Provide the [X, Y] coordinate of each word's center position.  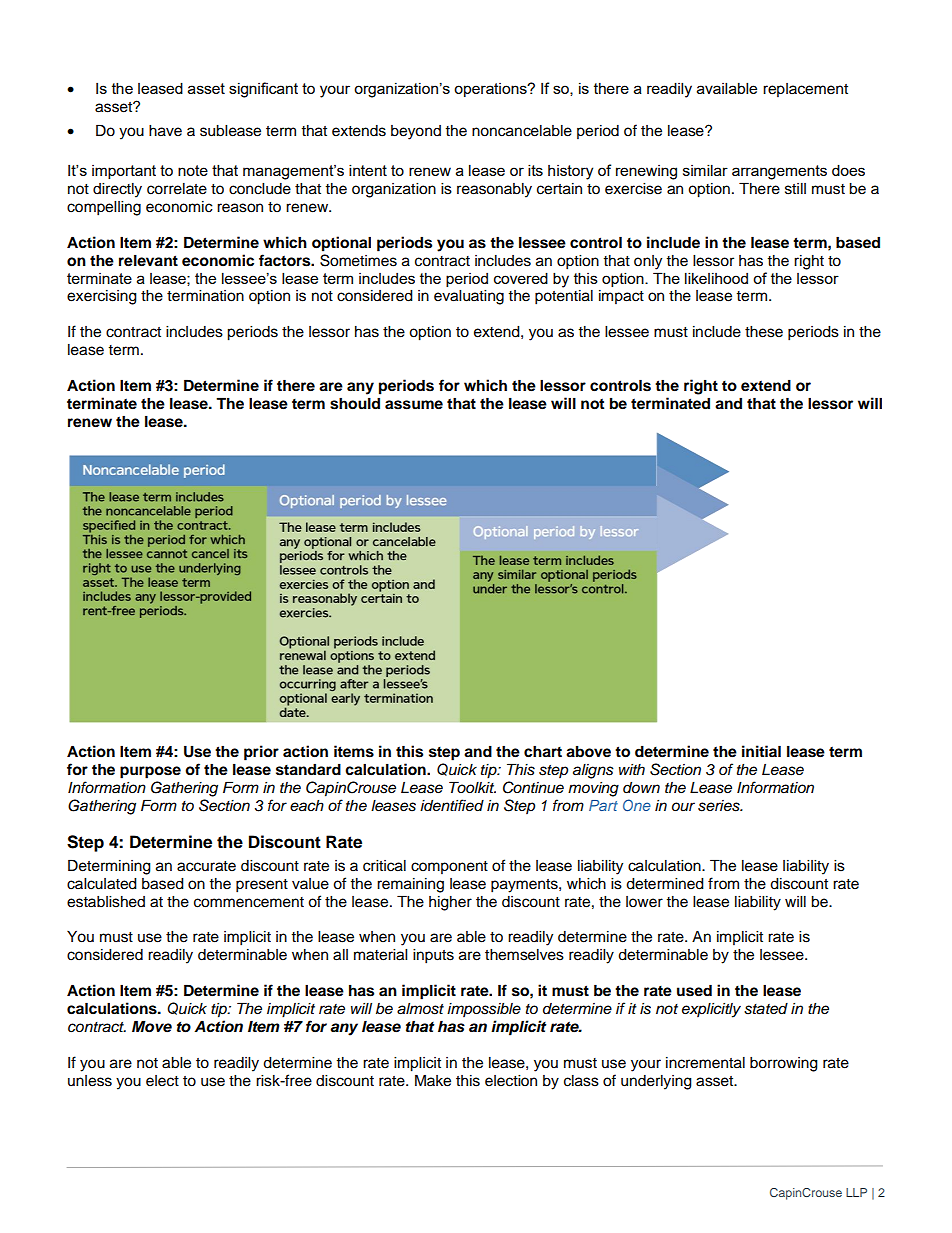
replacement [805, 90]
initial [761, 751]
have [165, 131]
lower [644, 902]
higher [450, 903]
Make [433, 1080]
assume [414, 405]
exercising [102, 297]
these [764, 332]
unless [90, 1081]
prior [261, 753]
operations [491, 90]
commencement [249, 902]
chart [543, 751]
